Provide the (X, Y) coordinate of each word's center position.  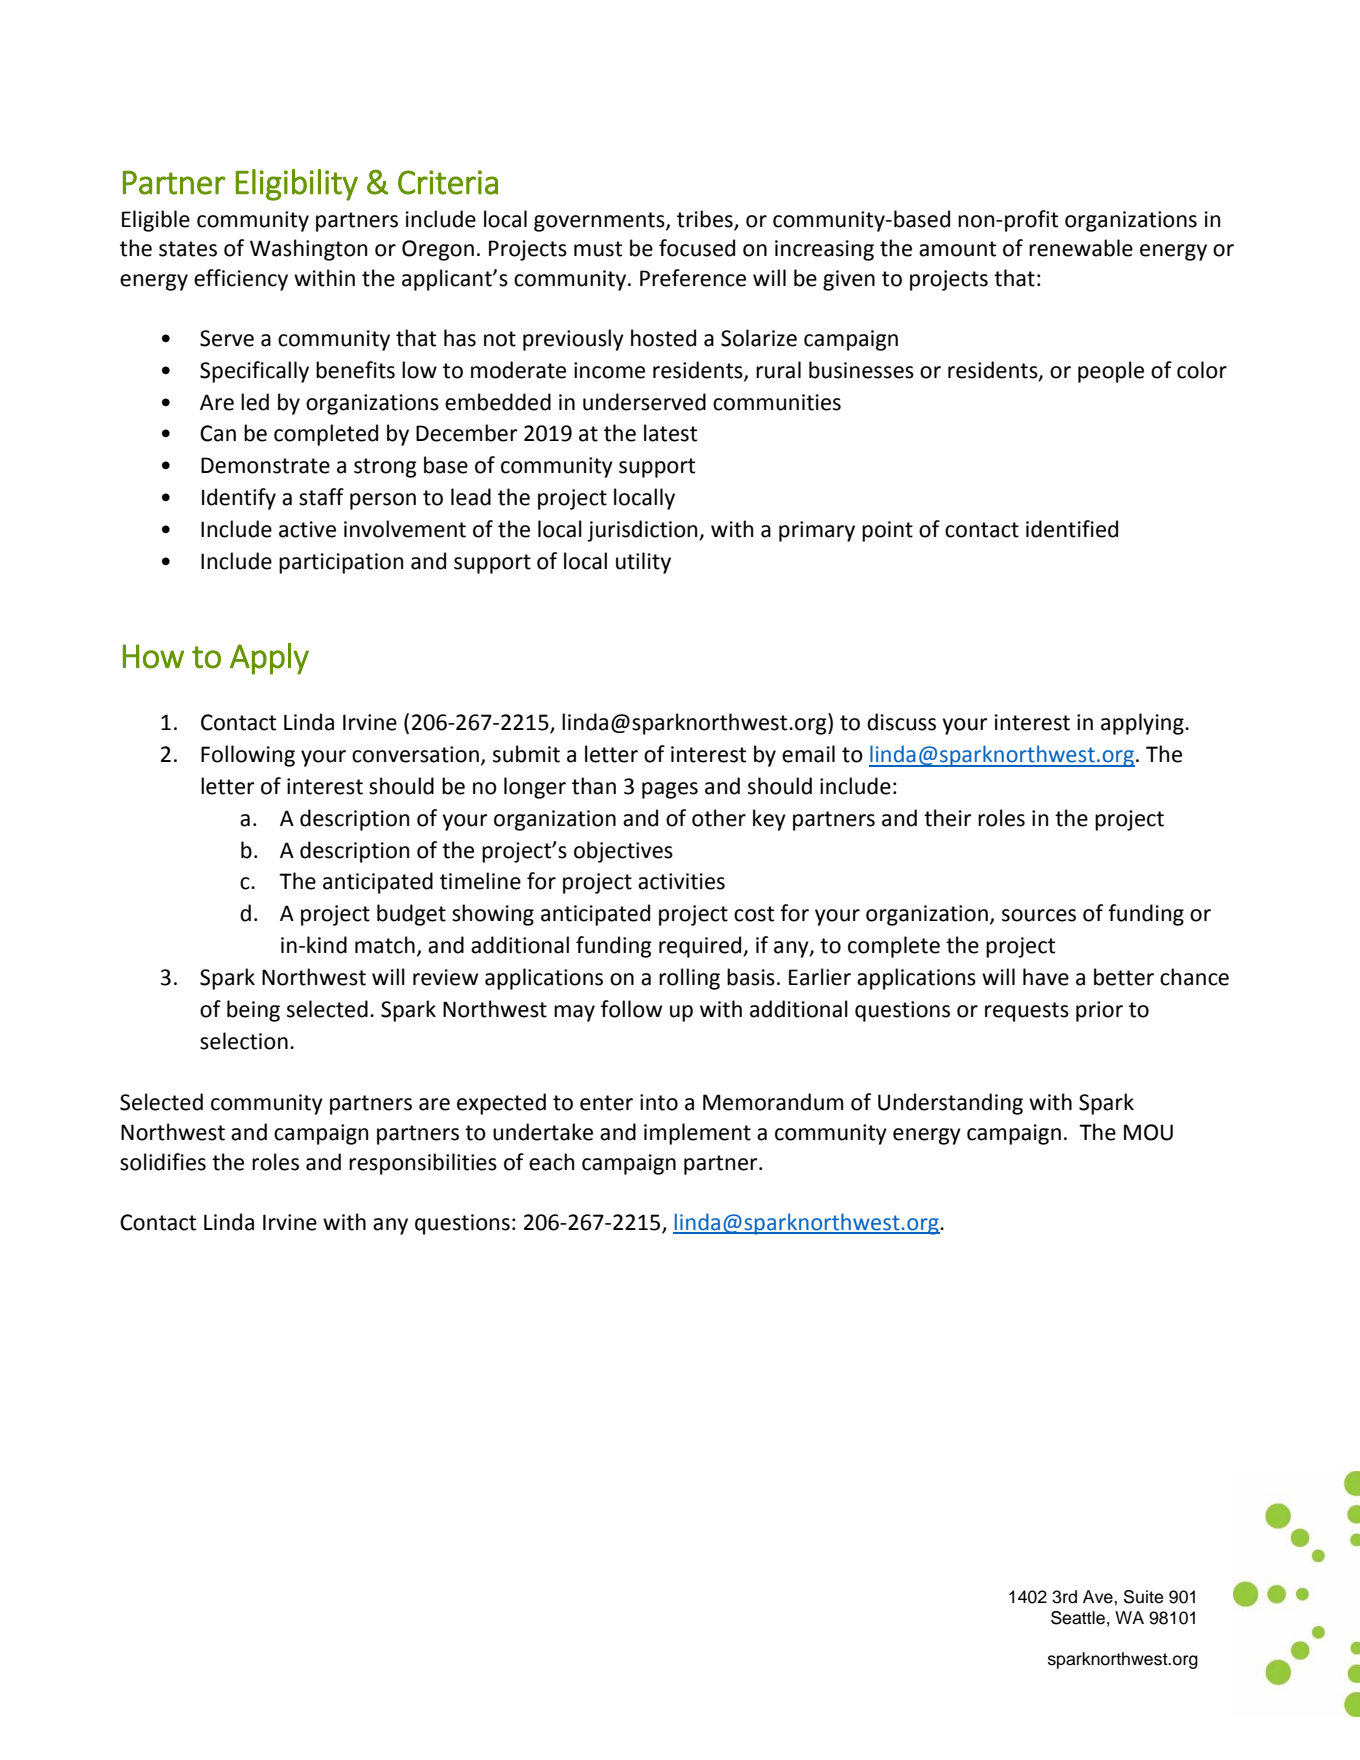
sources (1039, 915)
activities (681, 881)
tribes (705, 219)
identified (1072, 529)
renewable (1081, 248)
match (385, 945)
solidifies (163, 1162)
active (307, 529)
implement (697, 1134)
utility (643, 563)
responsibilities (423, 1164)
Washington (308, 250)
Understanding (950, 1104)
